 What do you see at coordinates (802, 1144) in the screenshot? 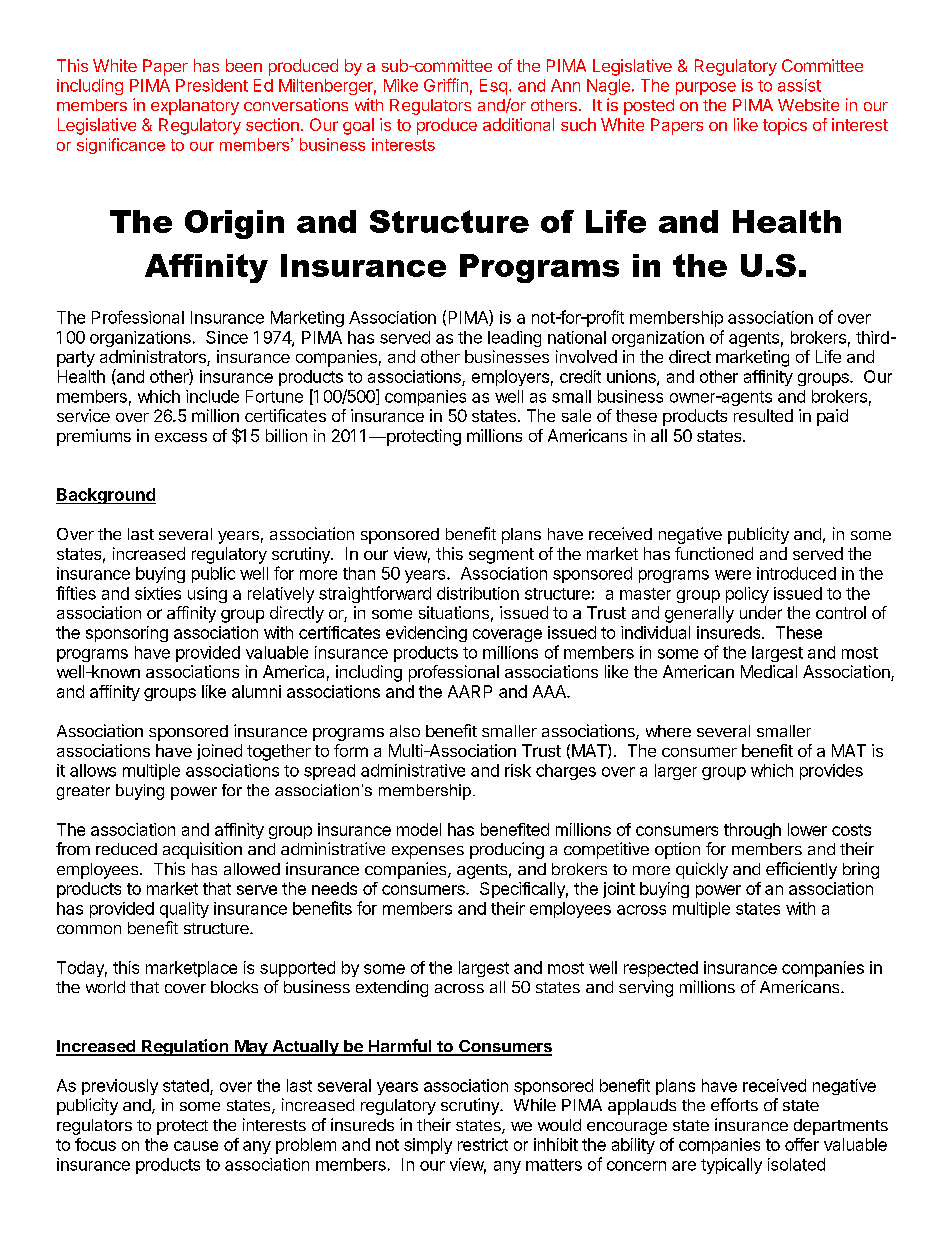
I see `offer` at bounding box center [802, 1144].
